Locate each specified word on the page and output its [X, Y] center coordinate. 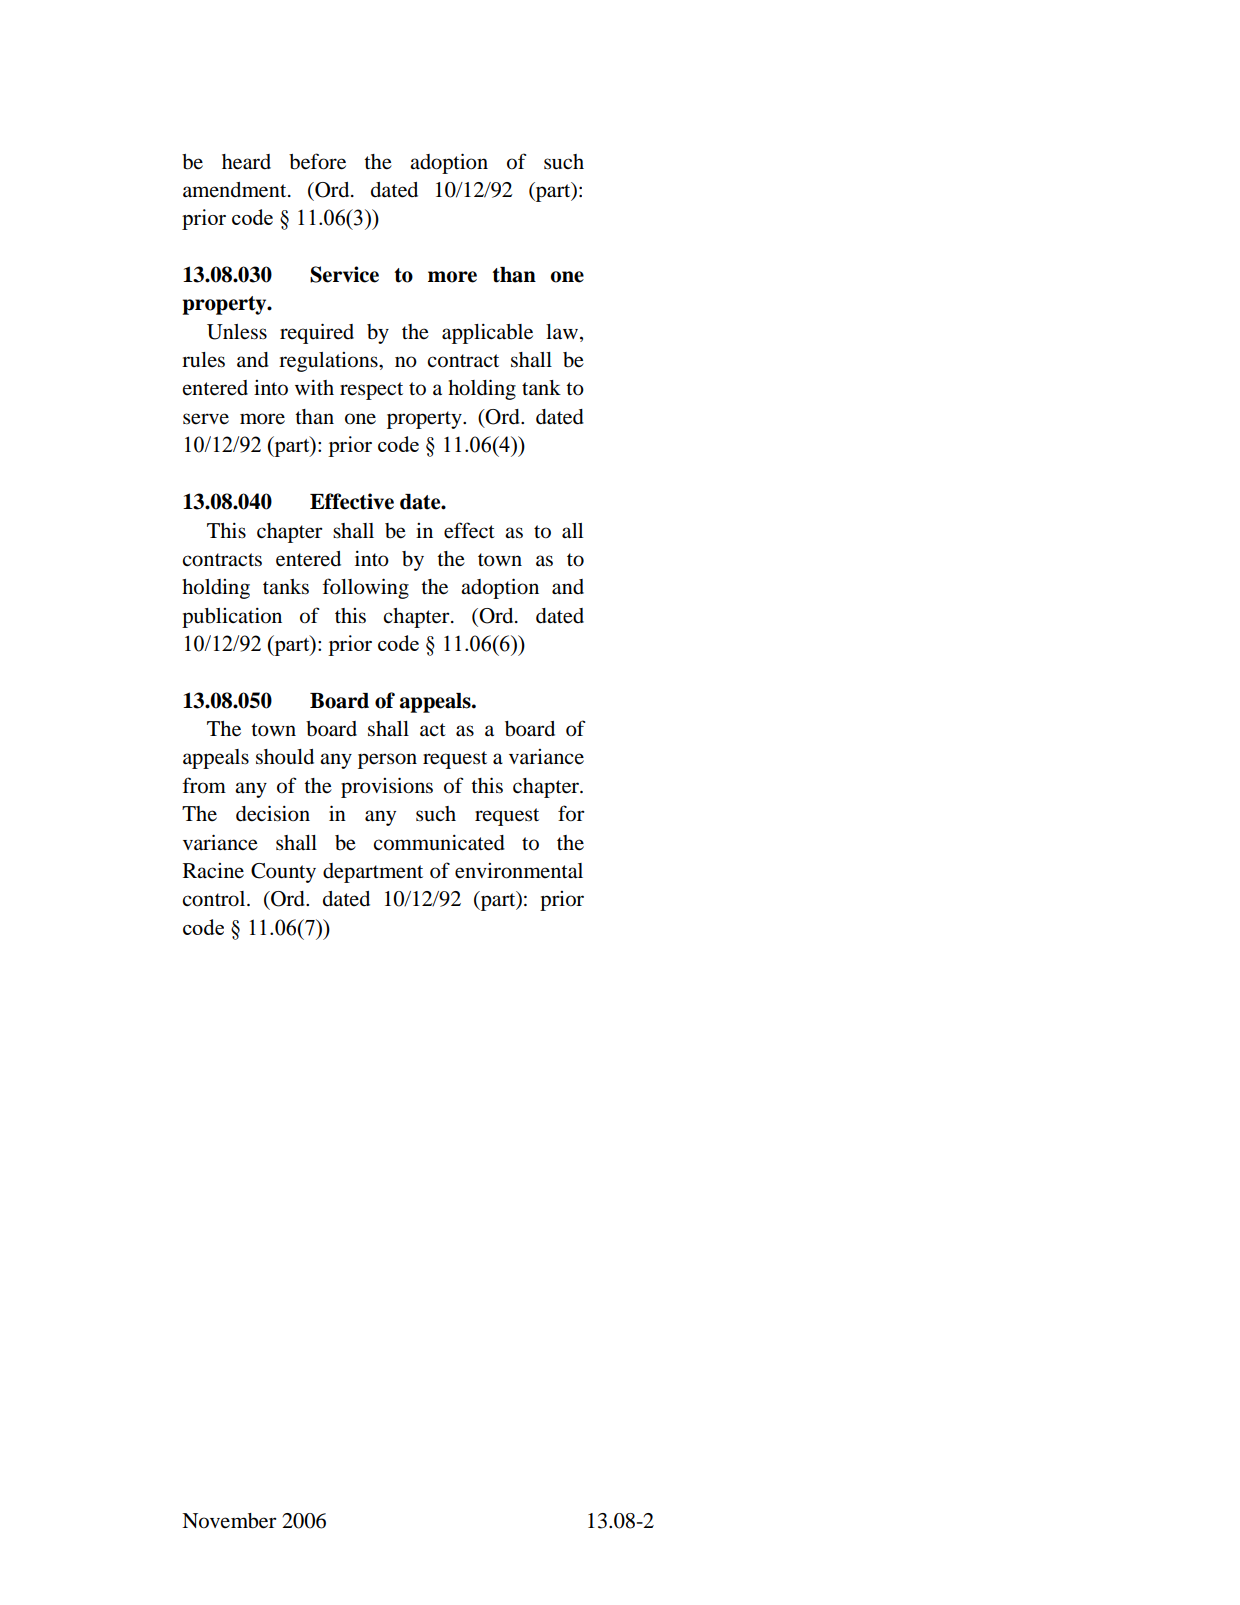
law [563, 333]
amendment [236, 190]
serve [206, 419]
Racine [213, 870]
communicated [439, 842]
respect [371, 391]
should [285, 757]
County [283, 873]
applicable [487, 333]
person [387, 761]
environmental [519, 871]
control [215, 899]
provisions [387, 787]
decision [273, 813]
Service [344, 274]
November [229, 1521]
